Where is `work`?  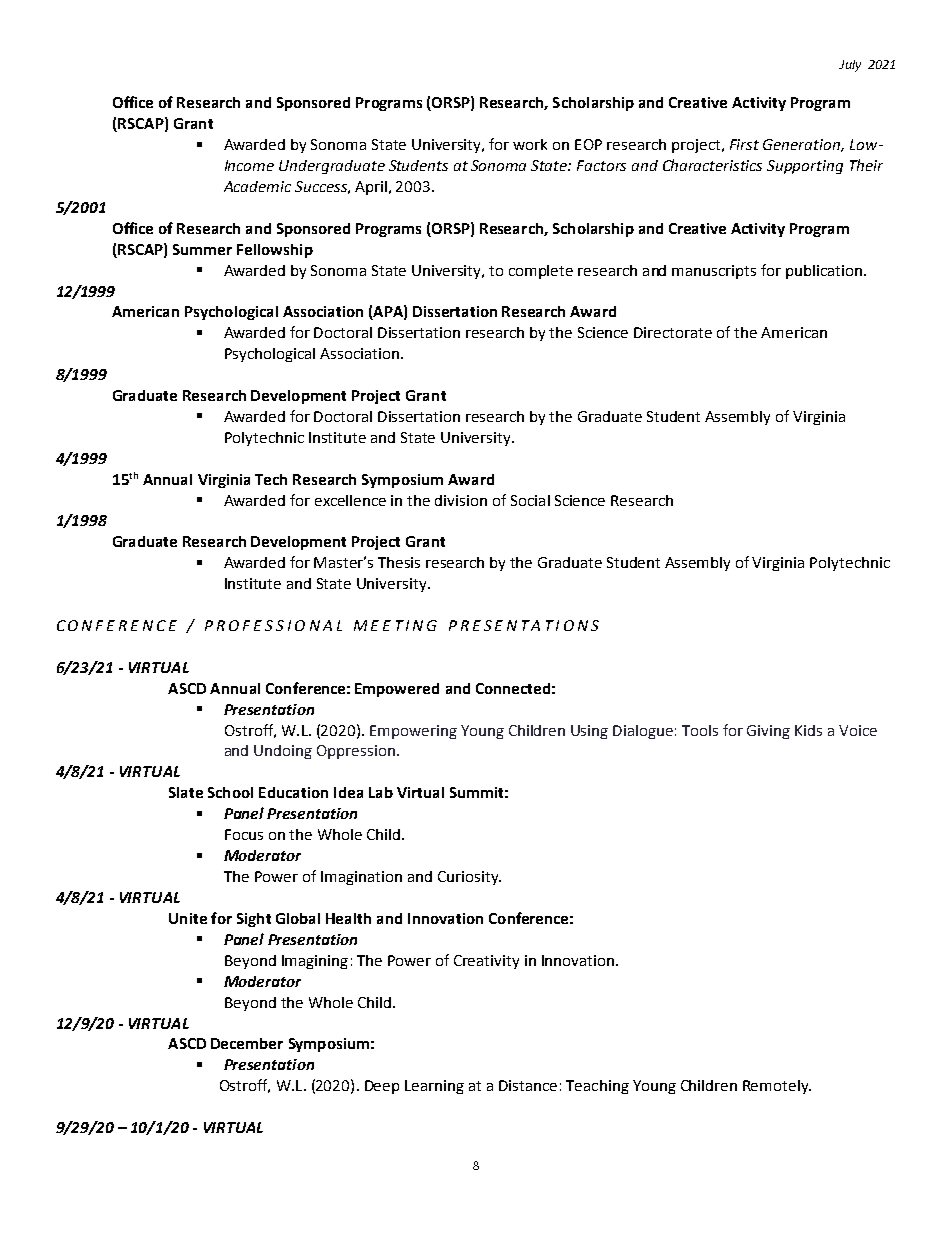
work is located at coordinates (530, 144).
